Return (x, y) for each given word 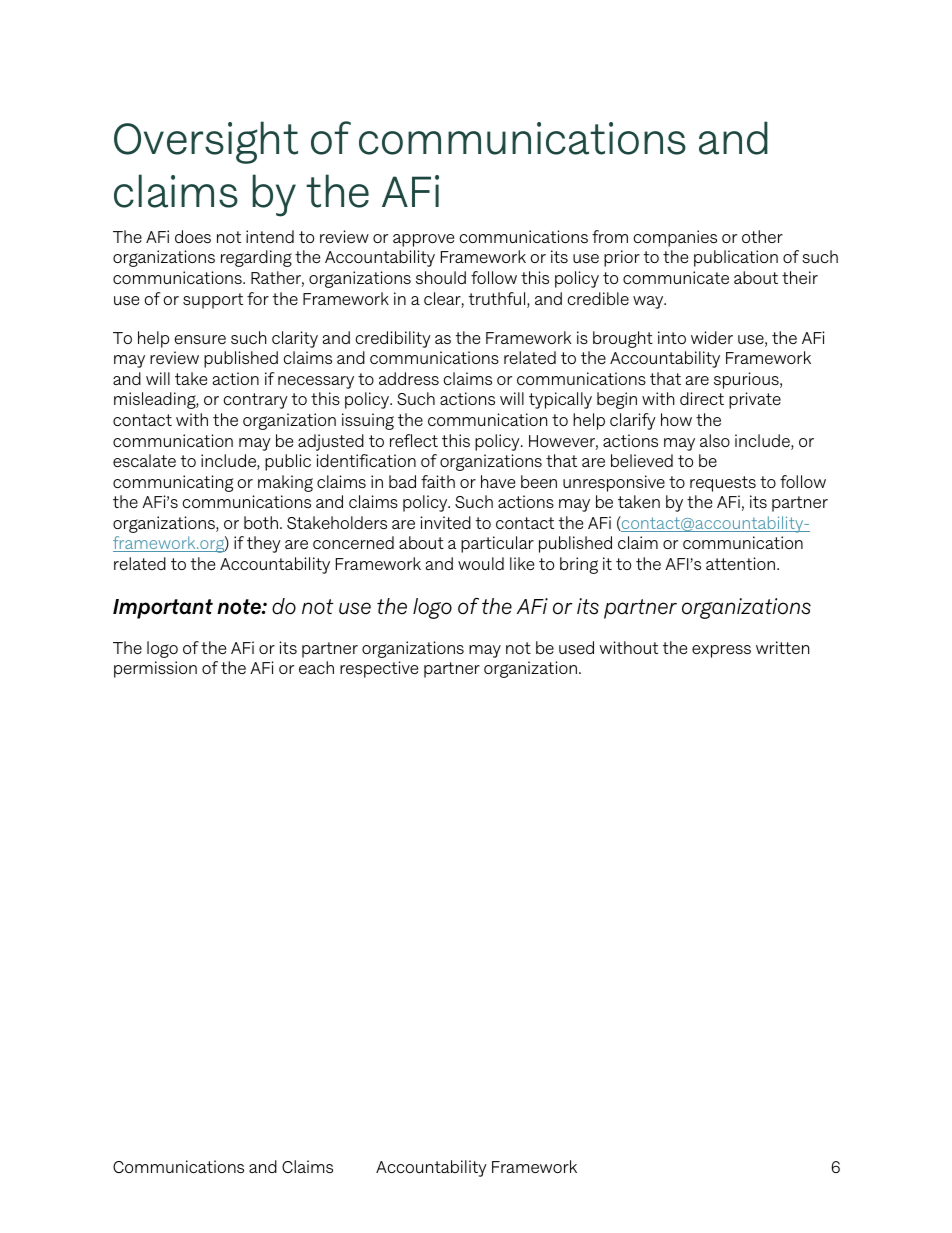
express (721, 651)
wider (712, 337)
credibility (393, 339)
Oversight (206, 142)
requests (723, 484)
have (498, 481)
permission (155, 669)
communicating (173, 483)
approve (423, 240)
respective (379, 669)
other (762, 236)
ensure (200, 339)
